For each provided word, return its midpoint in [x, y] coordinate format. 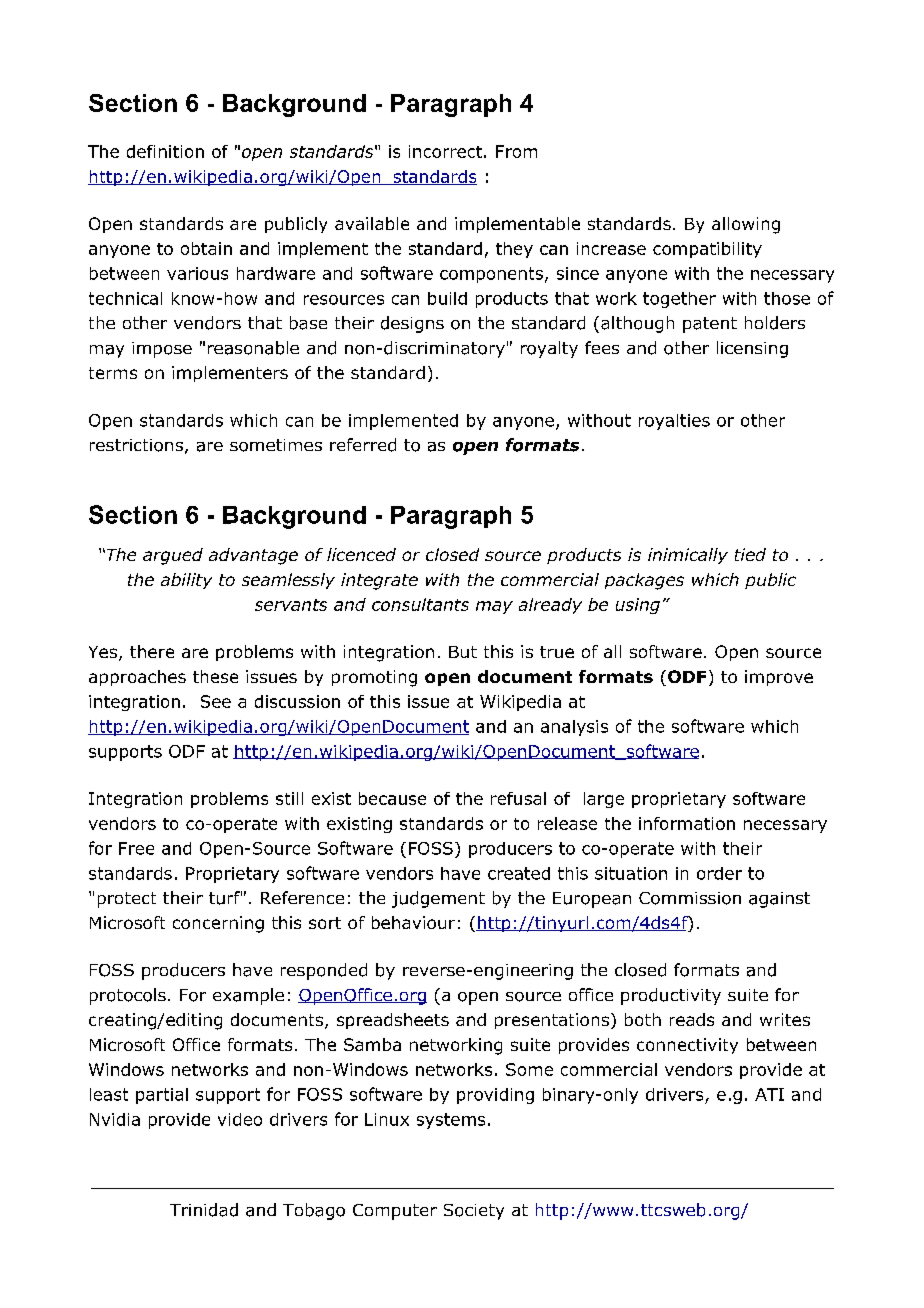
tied [750, 554]
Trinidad [204, 1210]
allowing [746, 225]
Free [136, 848]
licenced [361, 554]
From [516, 151]
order [719, 873]
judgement [438, 899]
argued [173, 556]
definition [165, 151]
